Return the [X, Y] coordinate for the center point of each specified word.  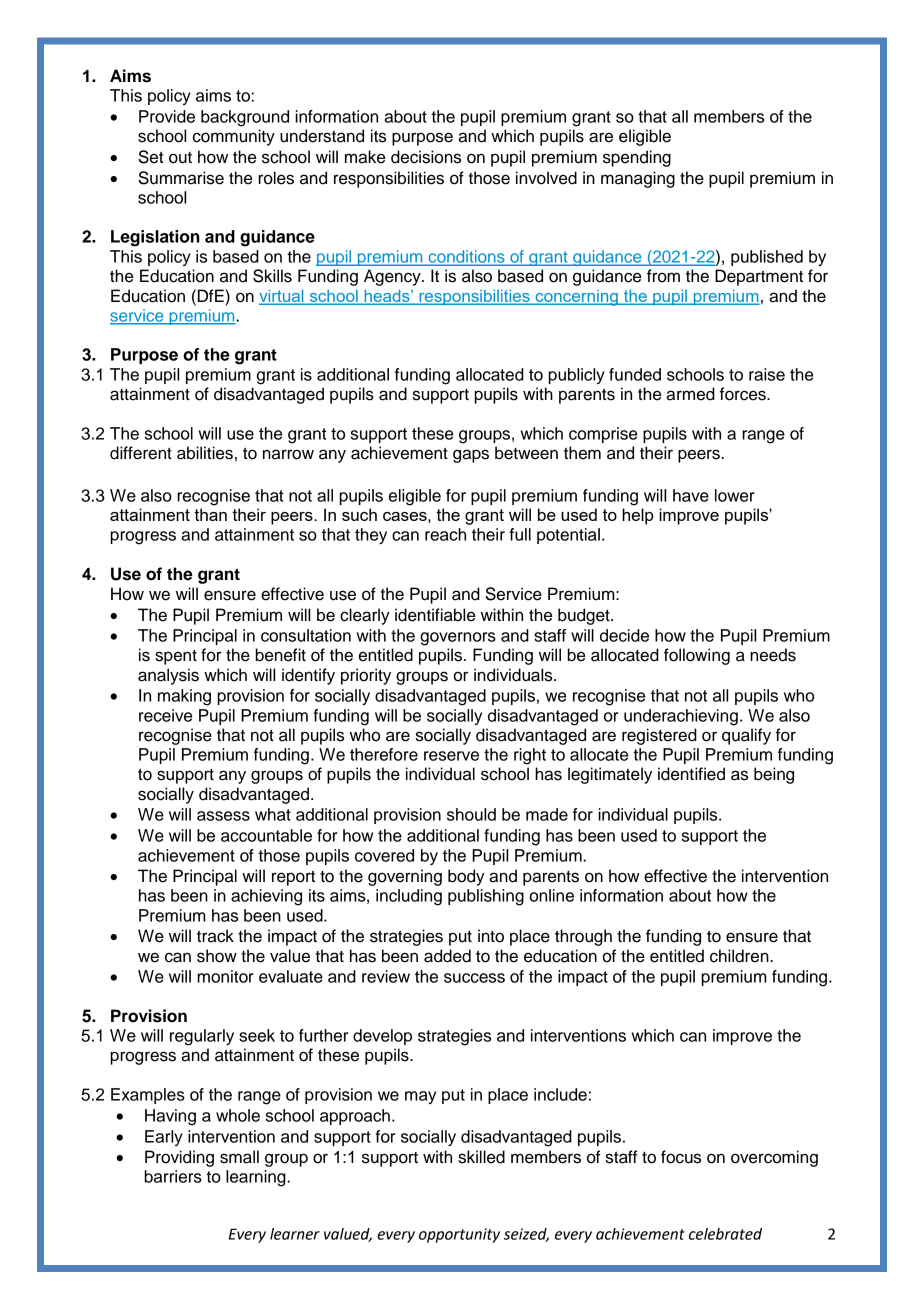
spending [637, 158]
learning [257, 1178]
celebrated [725, 1234]
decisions [426, 157]
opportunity [459, 1235]
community [234, 137]
